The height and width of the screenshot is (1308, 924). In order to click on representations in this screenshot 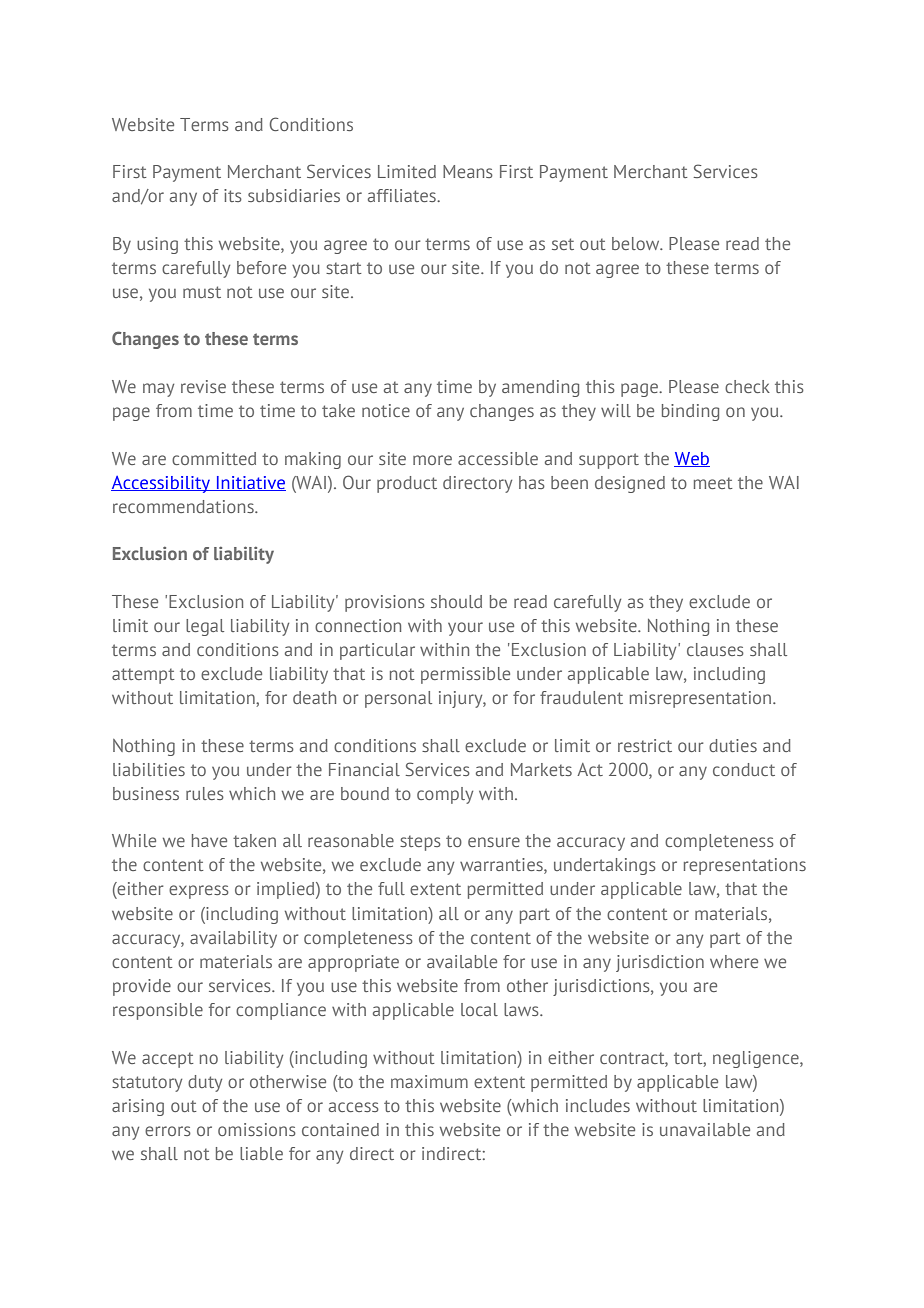, I will do `click(745, 866)`.
